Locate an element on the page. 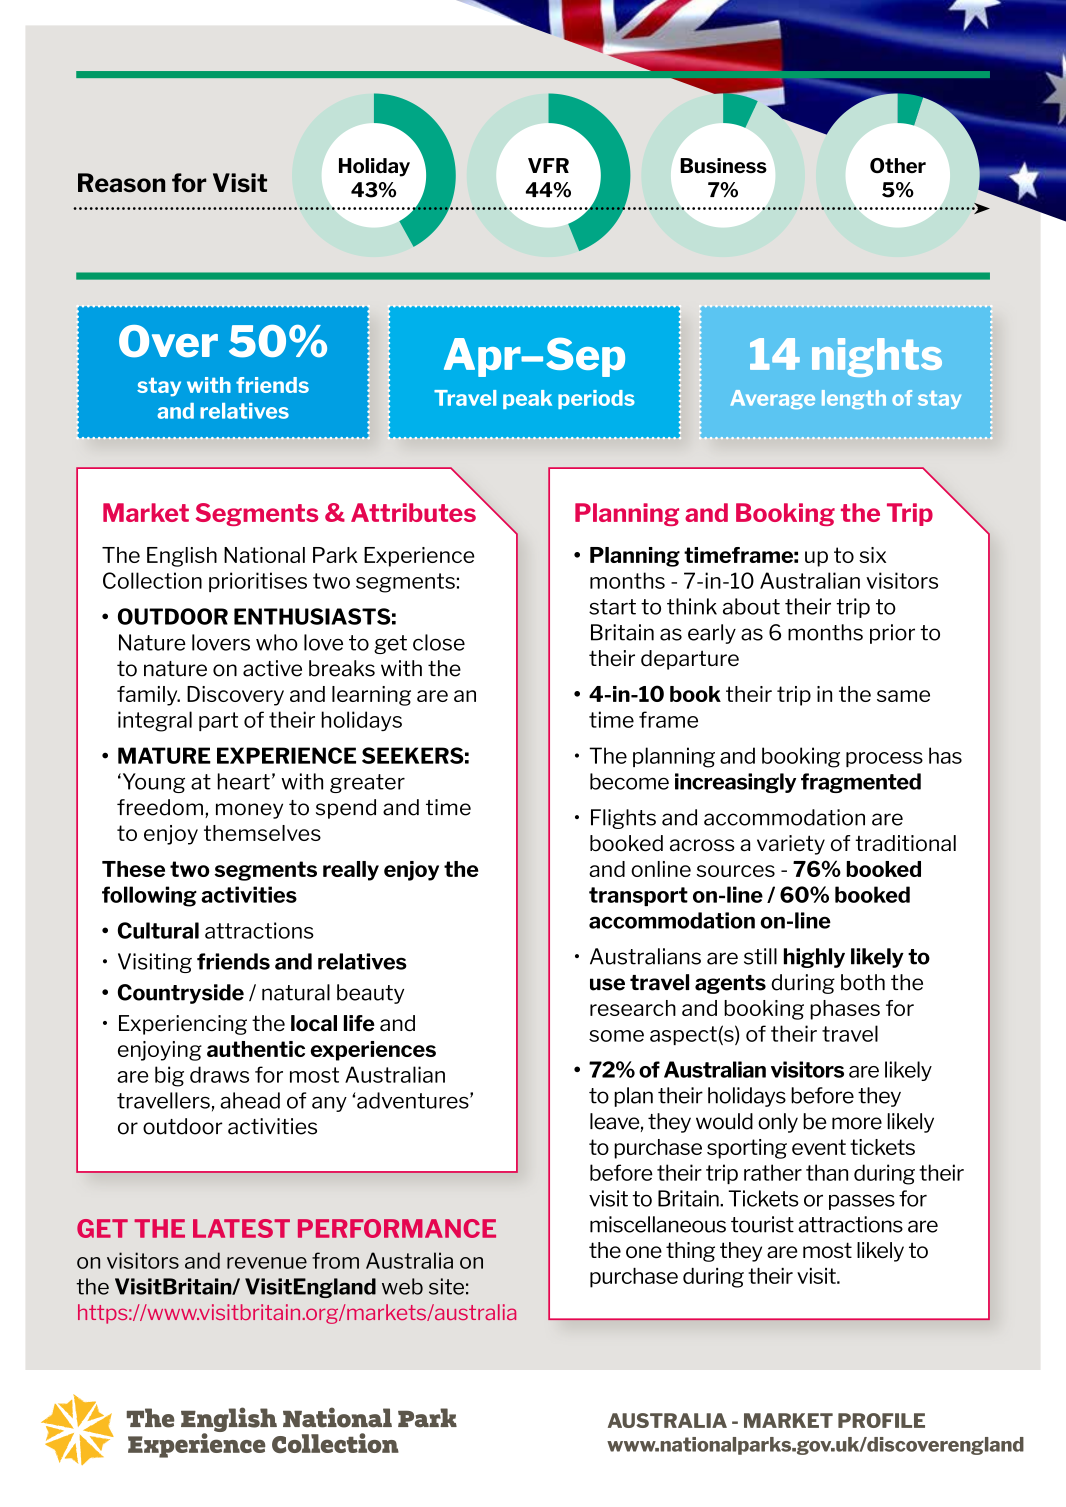 The image size is (1066, 1507). highly is located at coordinates (814, 958).
